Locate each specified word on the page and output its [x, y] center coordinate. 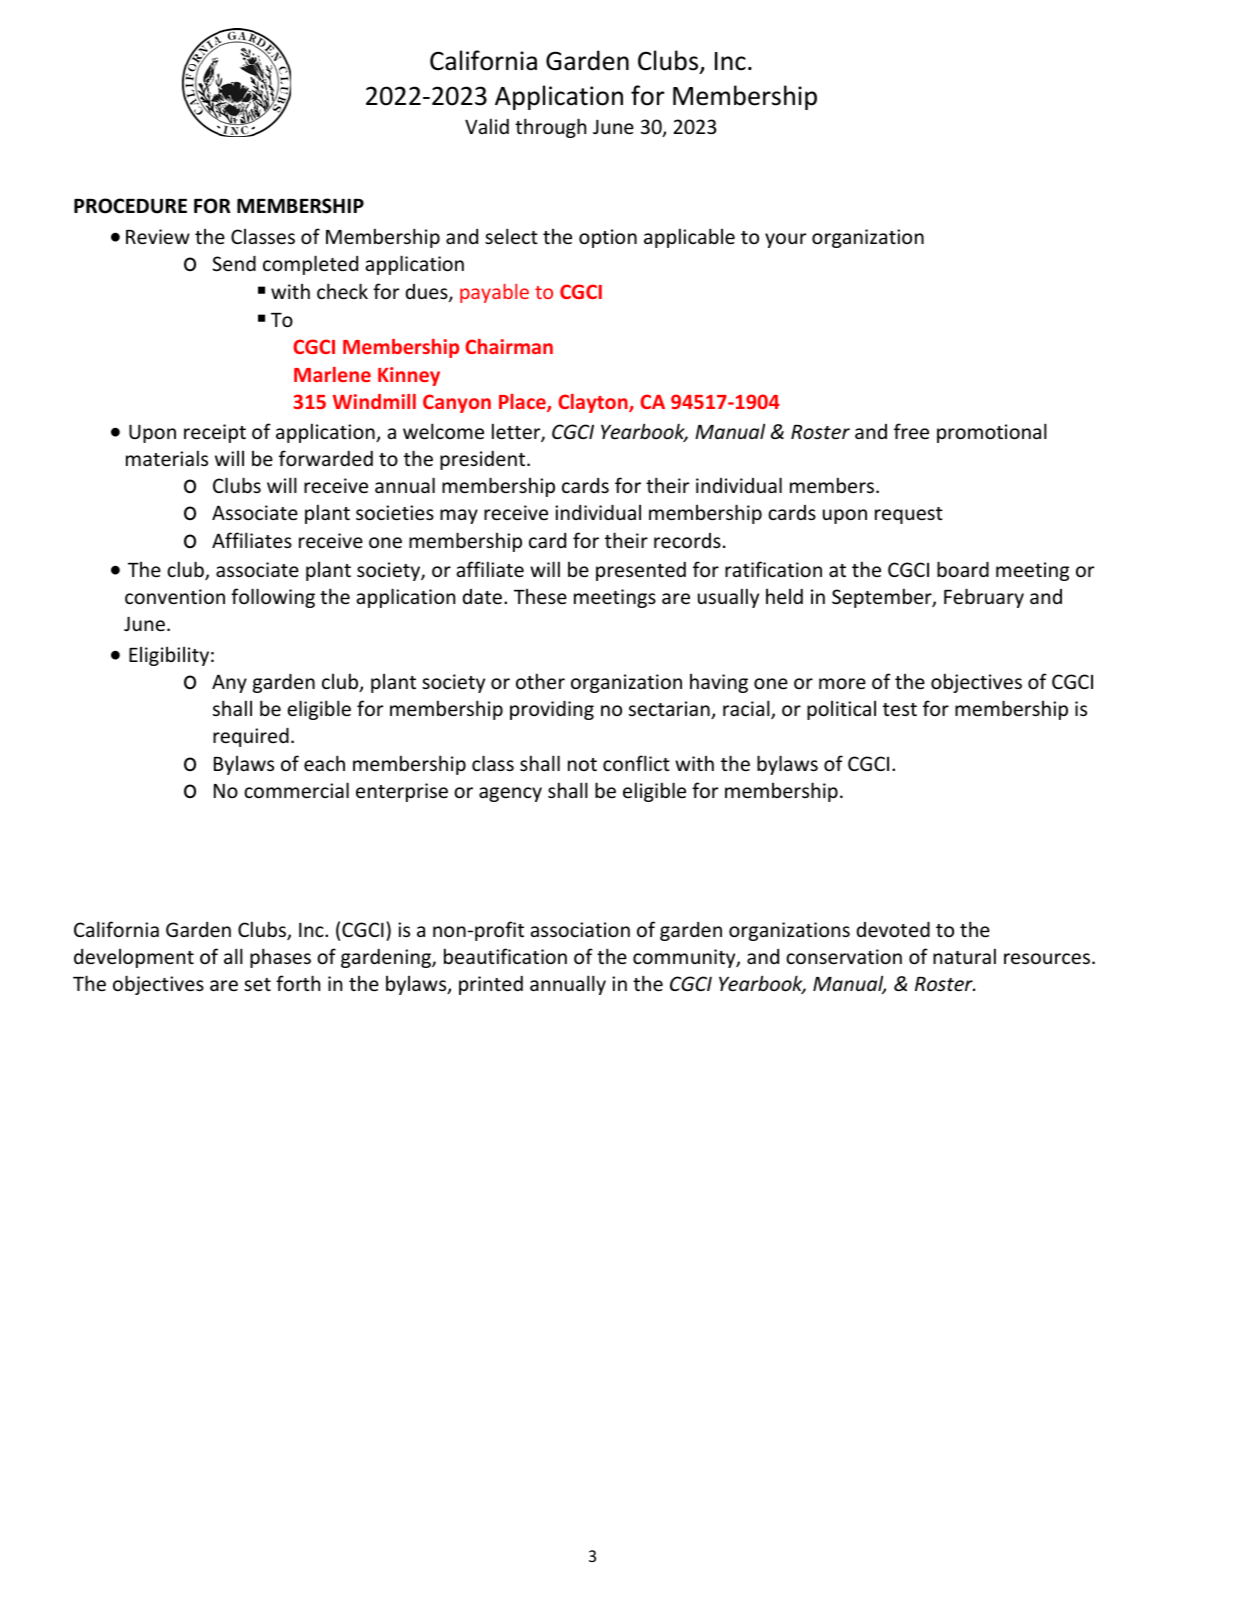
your [785, 240]
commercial [296, 790]
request [909, 515]
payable [494, 293]
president [484, 460]
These [540, 596]
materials [167, 458]
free [911, 431]
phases [280, 958]
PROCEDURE [130, 206]
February [984, 598]
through [550, 128]
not [582, 764]
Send [234, 263]
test [900, 709]
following [273, 598]
